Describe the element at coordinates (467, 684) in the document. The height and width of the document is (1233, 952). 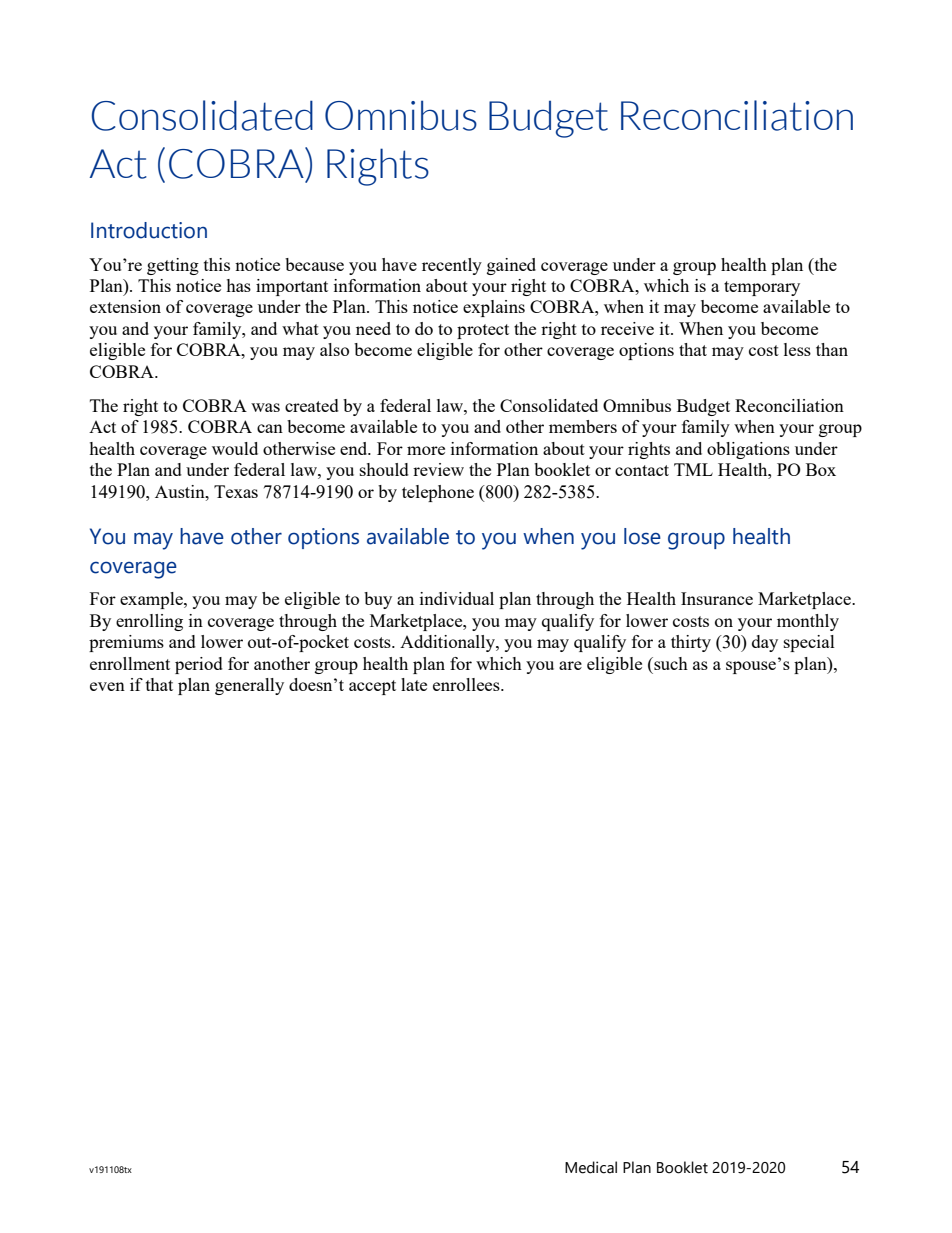
I see `enrollees` at that location.
